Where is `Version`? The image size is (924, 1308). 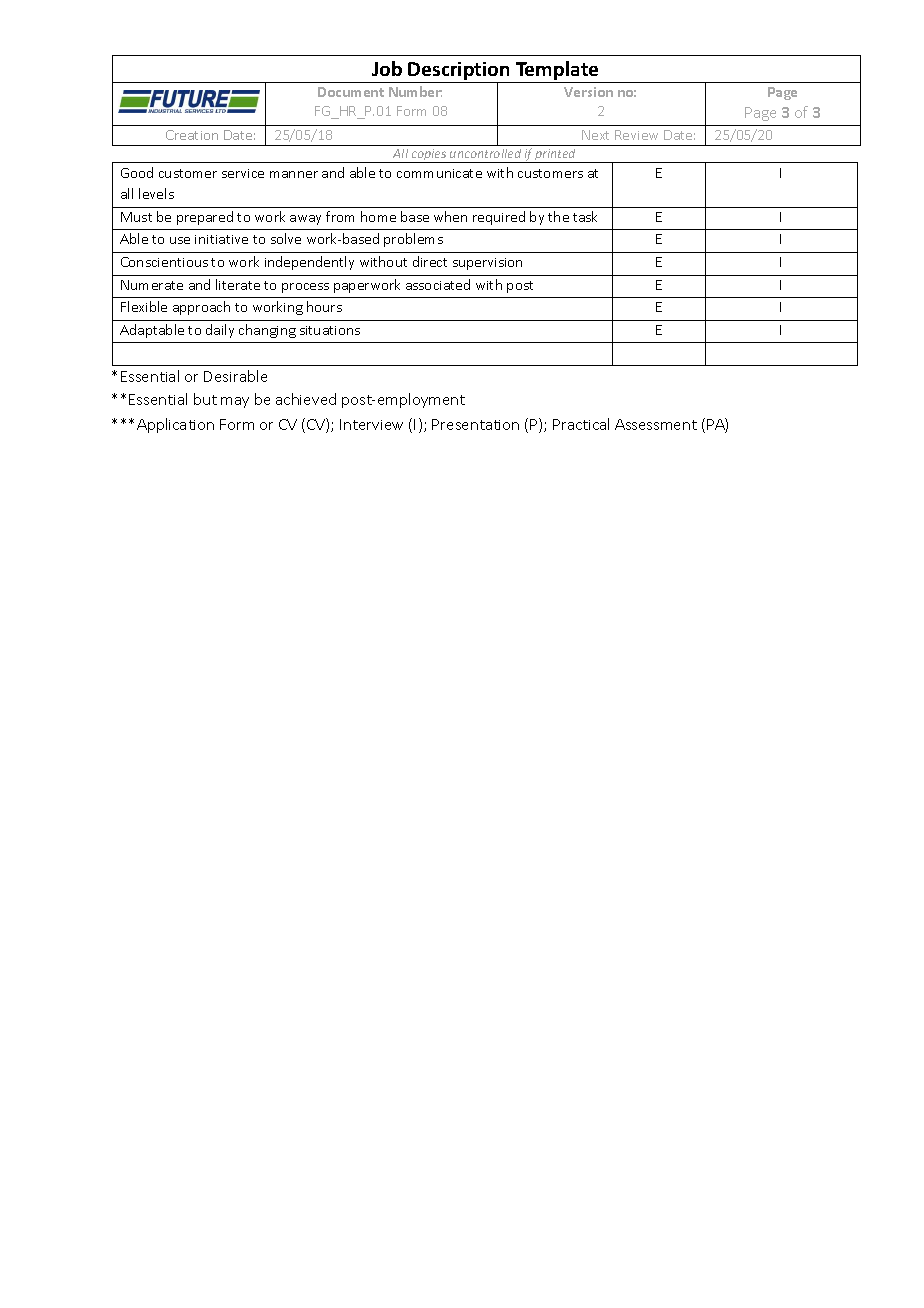 Version is located at coordinates (588, 92).
